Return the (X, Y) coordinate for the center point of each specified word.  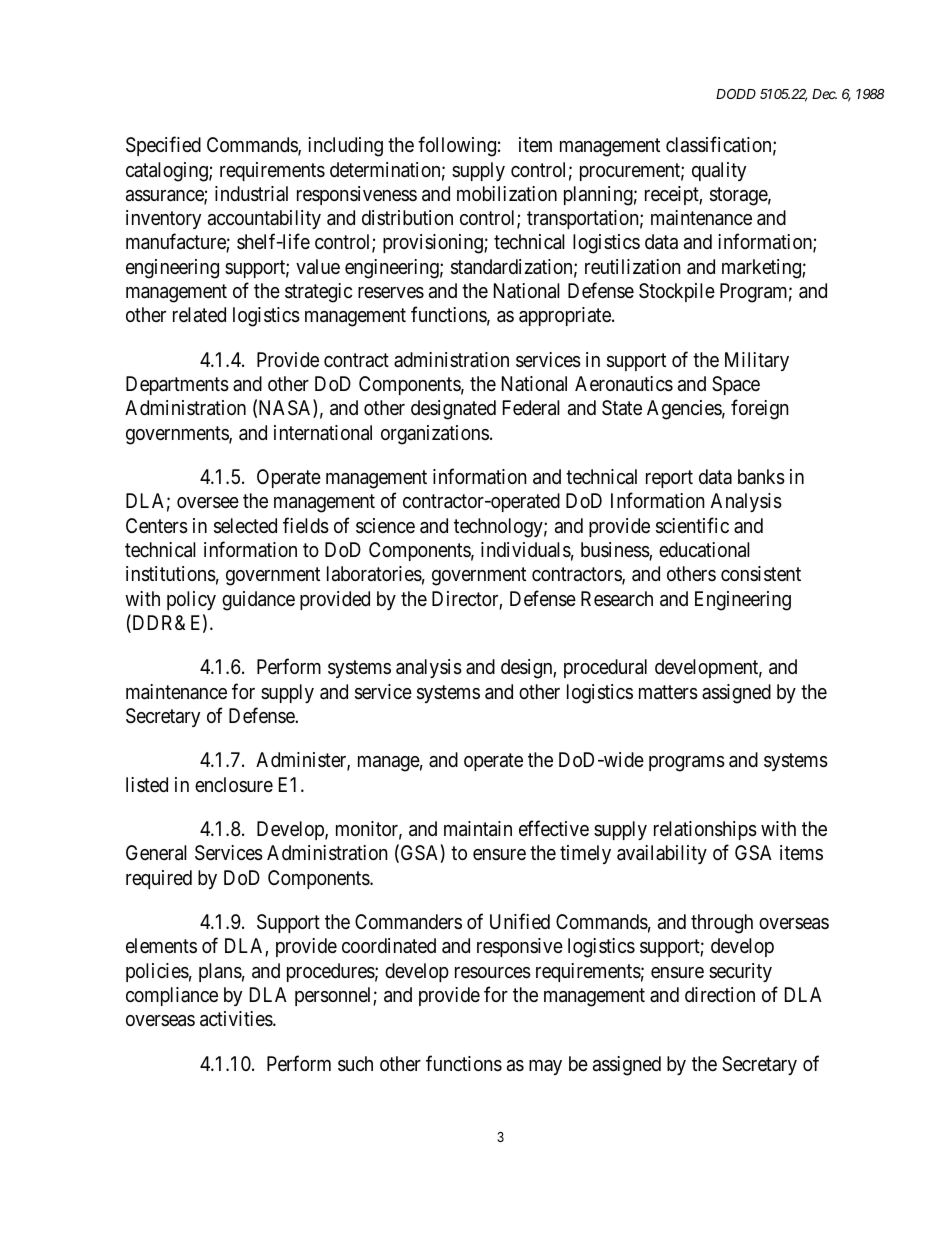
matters (668, 692)
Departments (177, 385)
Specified (163, 146)
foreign (760, 410)
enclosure (234, 784)
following (457, 147)
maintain (478, 829)
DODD (736, 94)
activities (237, 1019)
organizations (435, 435)
